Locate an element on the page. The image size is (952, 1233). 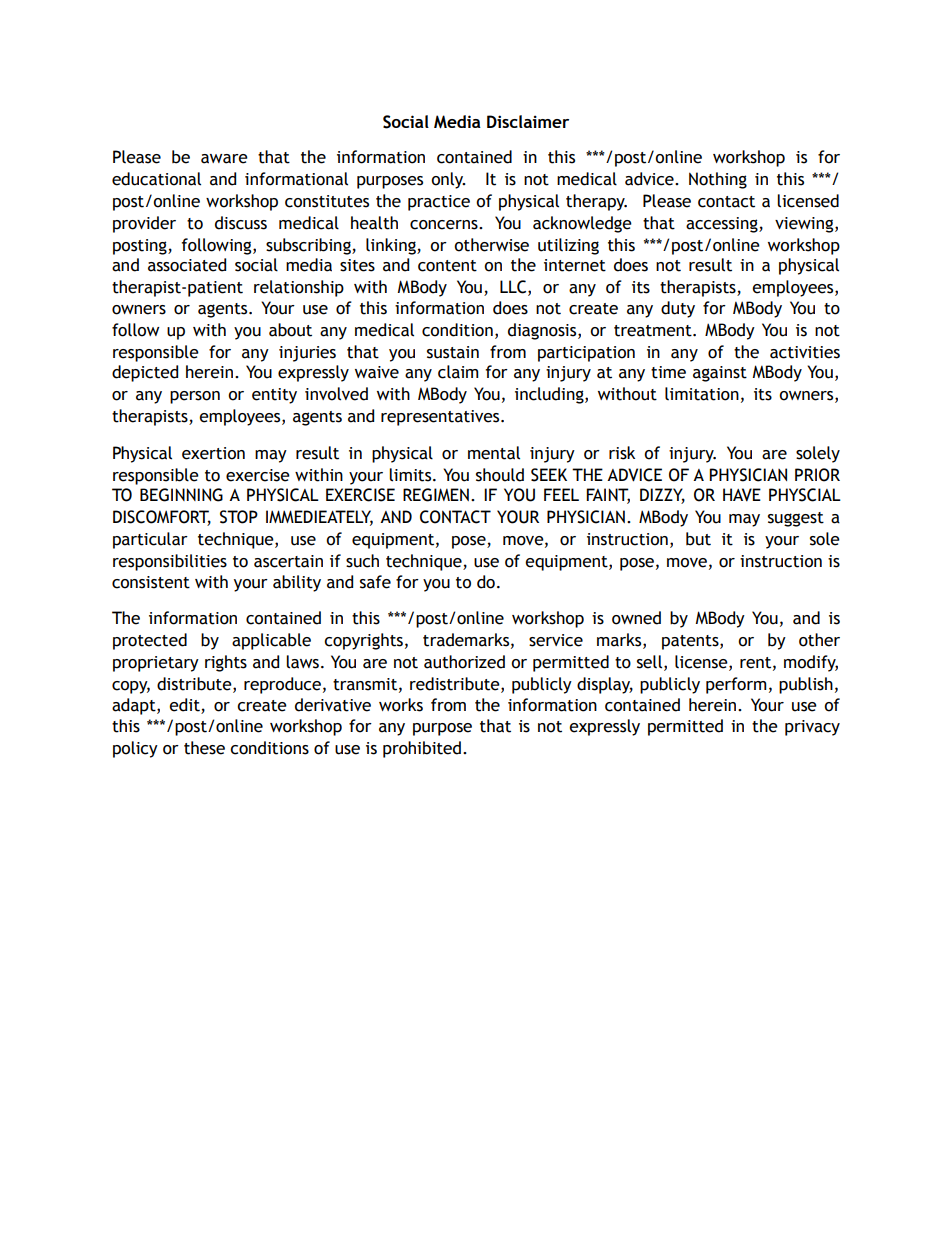
consistent is located at coordinates (151, 582).
